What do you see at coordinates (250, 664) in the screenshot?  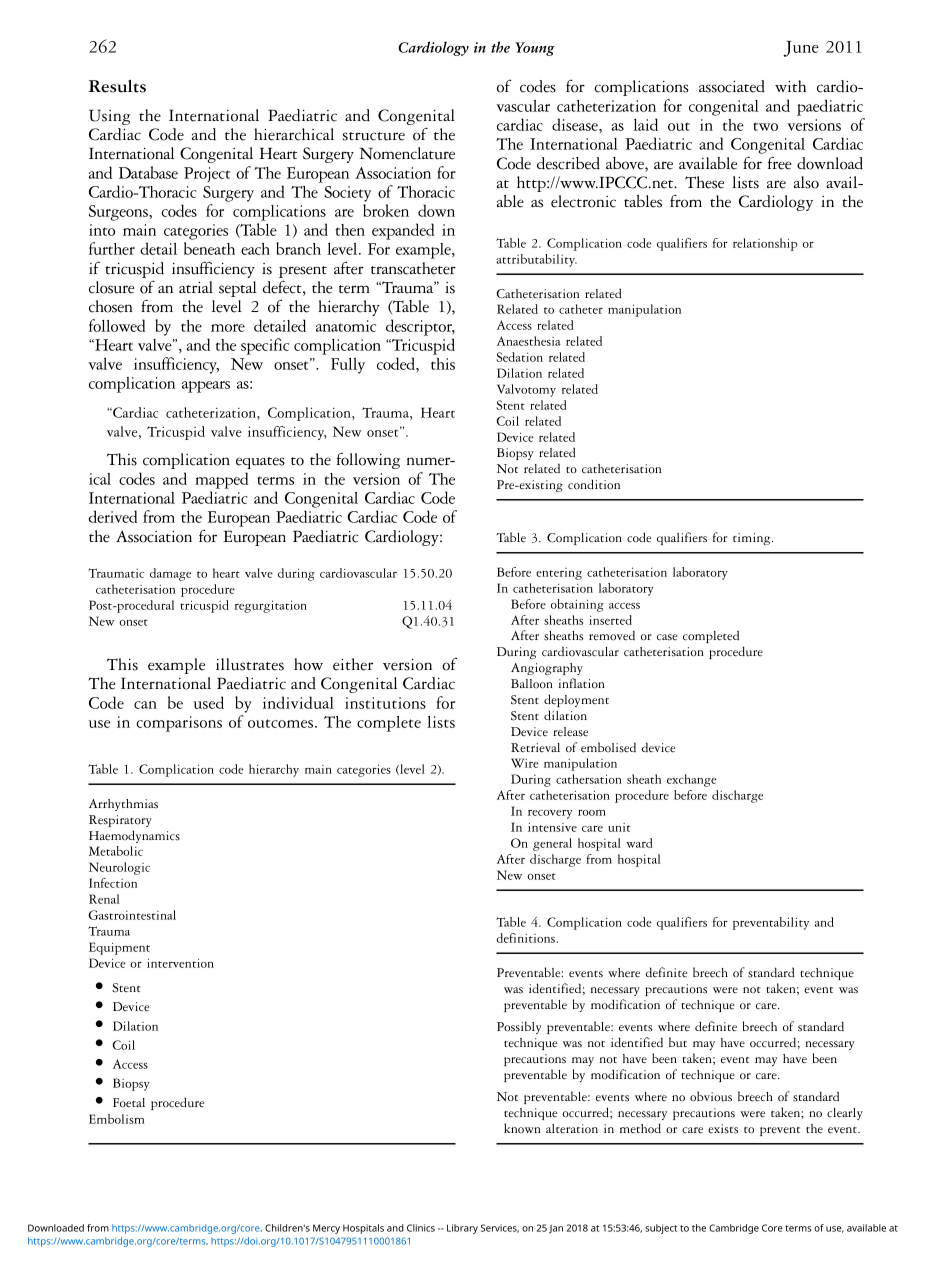 I see `illustrates` at bounding box center [250, 664].
